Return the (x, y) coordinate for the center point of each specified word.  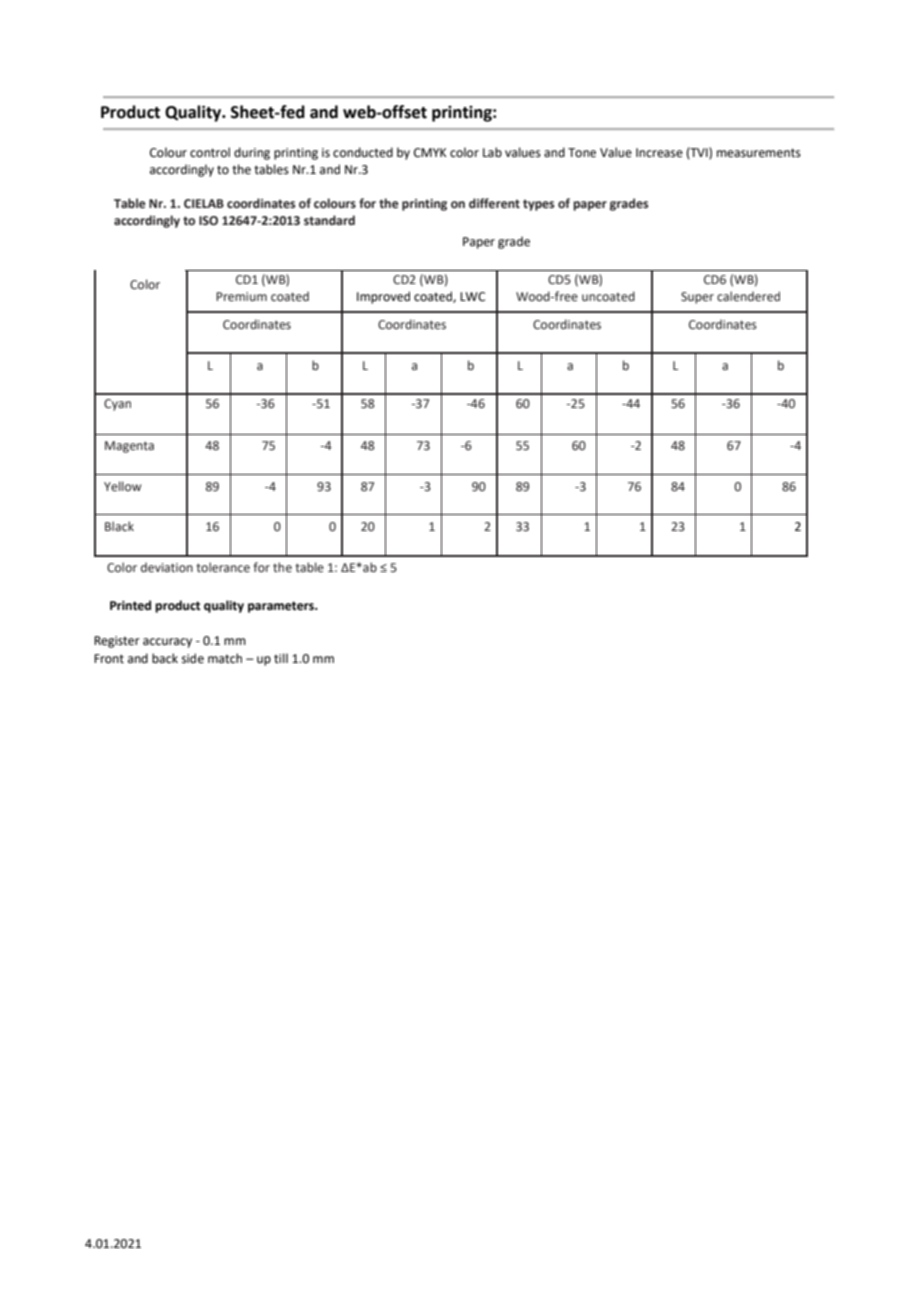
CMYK (430, 153)
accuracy (167, 643)
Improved (383, 297)
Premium (241, 297)
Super (697, 298)
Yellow (122, 486)
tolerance (223, 567)
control (210, 152)
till (281, 658)
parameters (282, 607)
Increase (659, 153)
